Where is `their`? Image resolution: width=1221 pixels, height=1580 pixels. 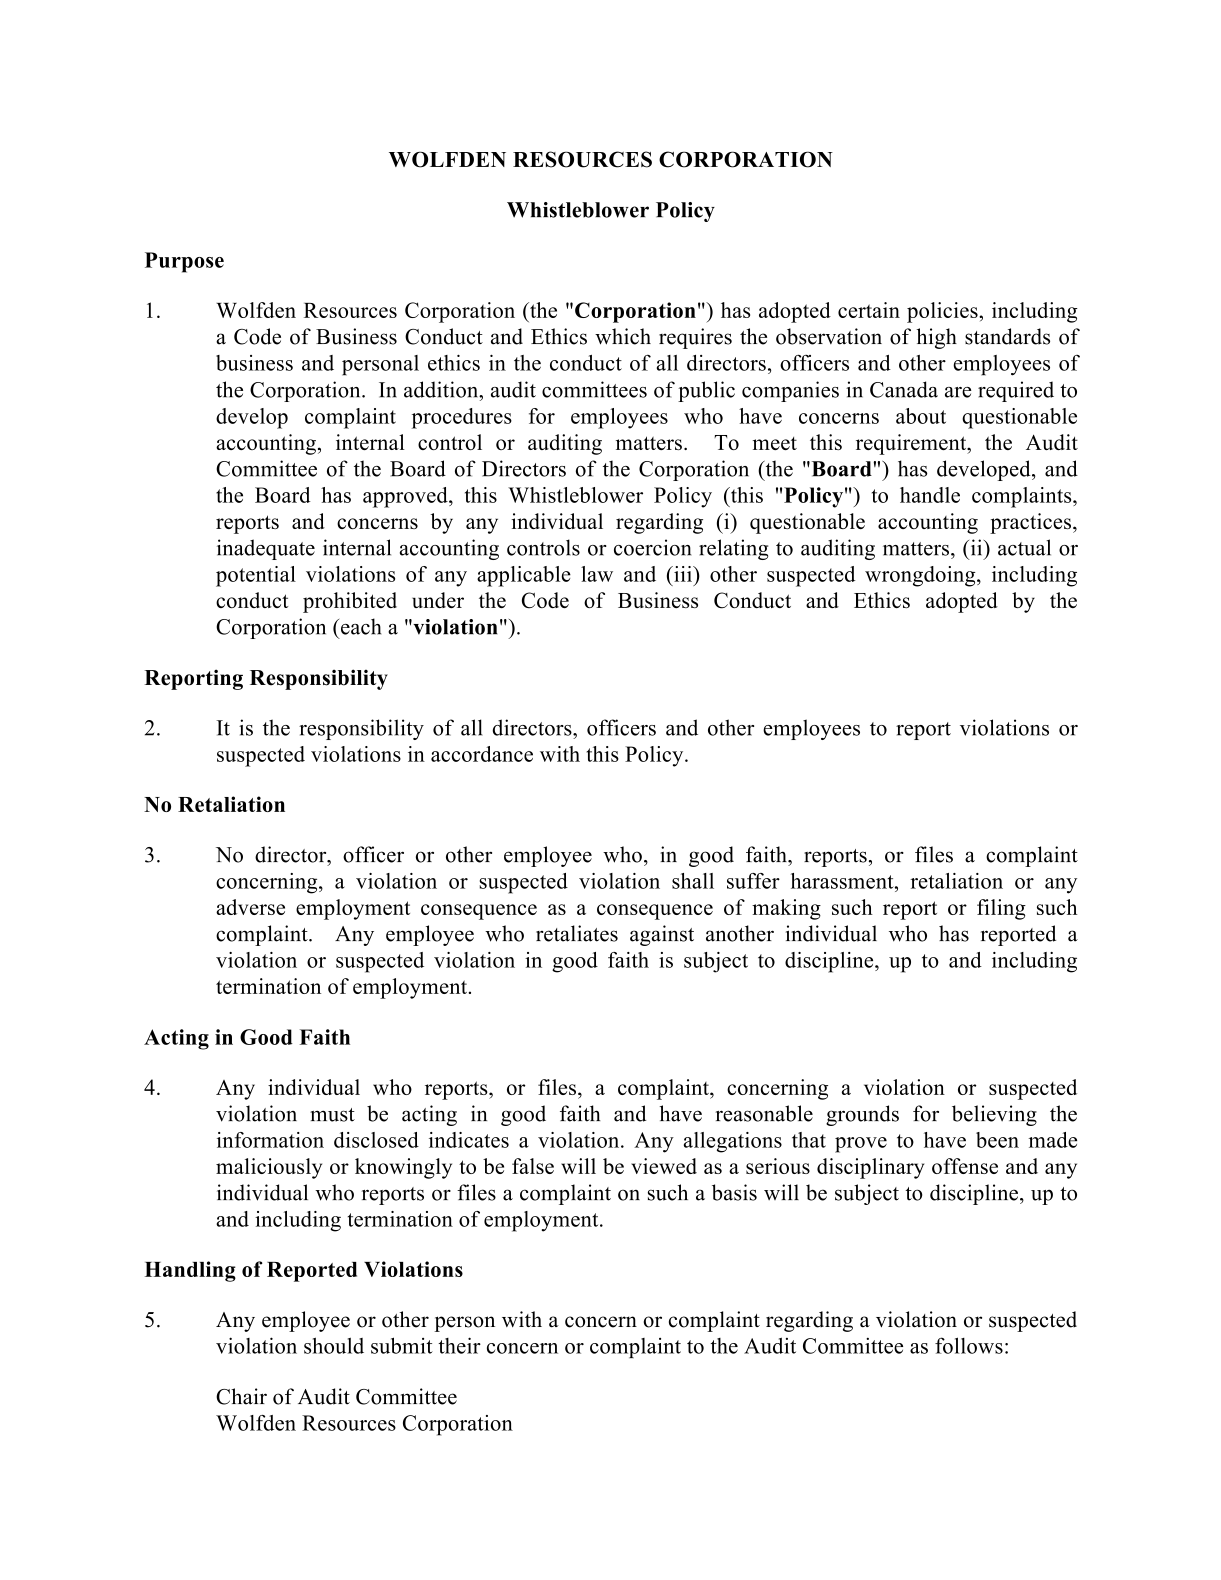
their is located at coordinates (459, 1345).
